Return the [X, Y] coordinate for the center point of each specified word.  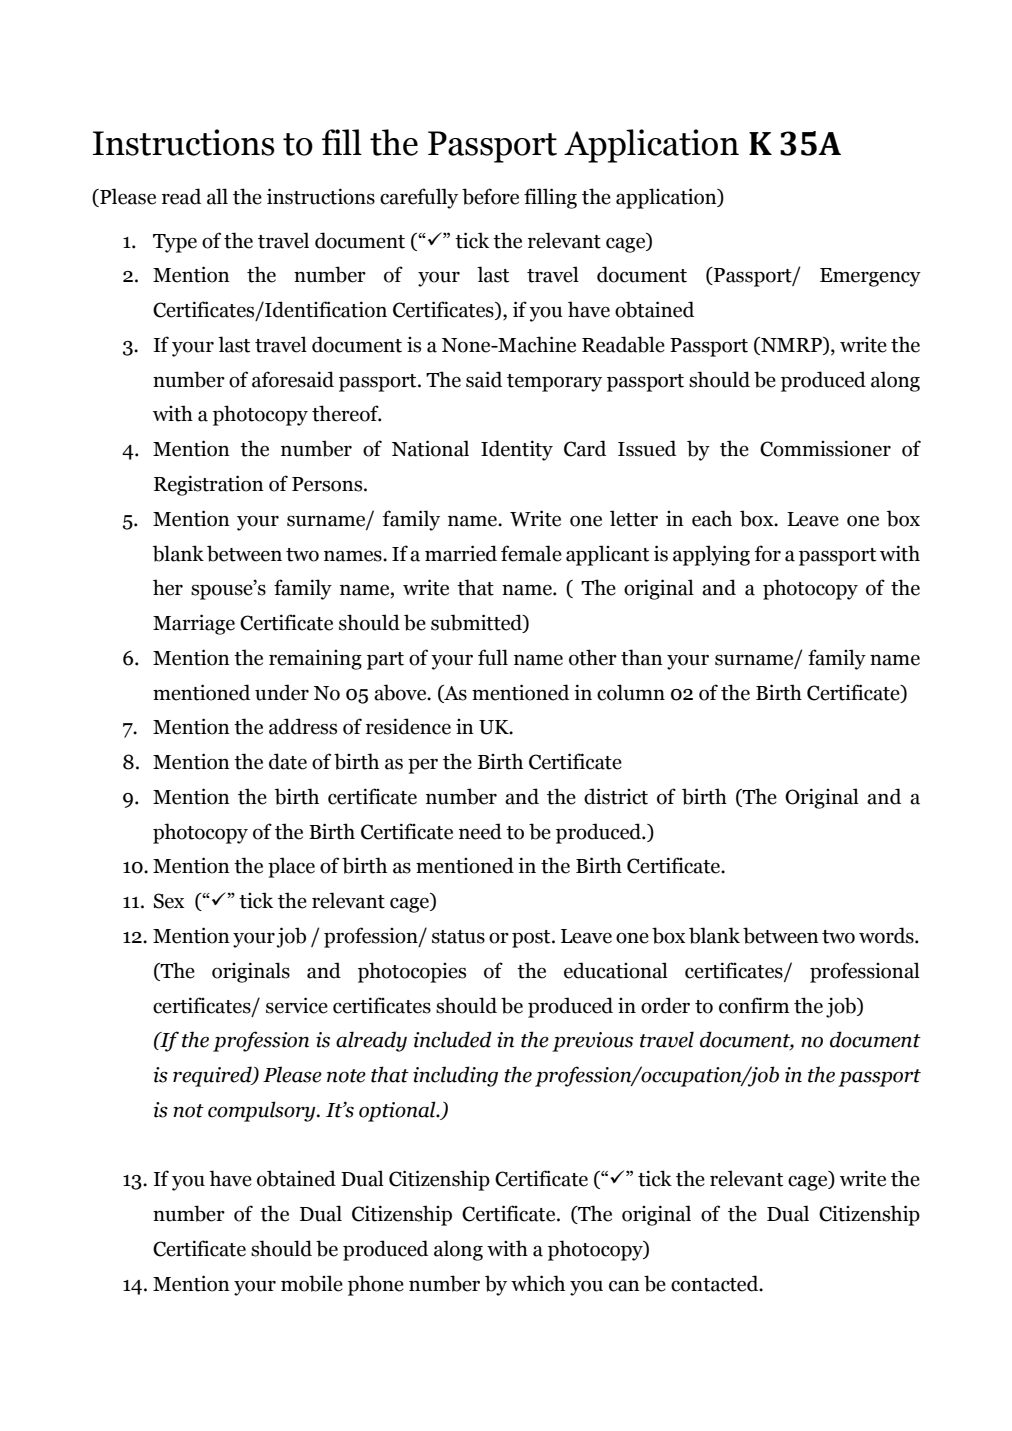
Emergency [870, 277]
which [538, 1283]
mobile [312, 1283]
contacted [716, 1283]
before [490, 196]
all [217, 196]
